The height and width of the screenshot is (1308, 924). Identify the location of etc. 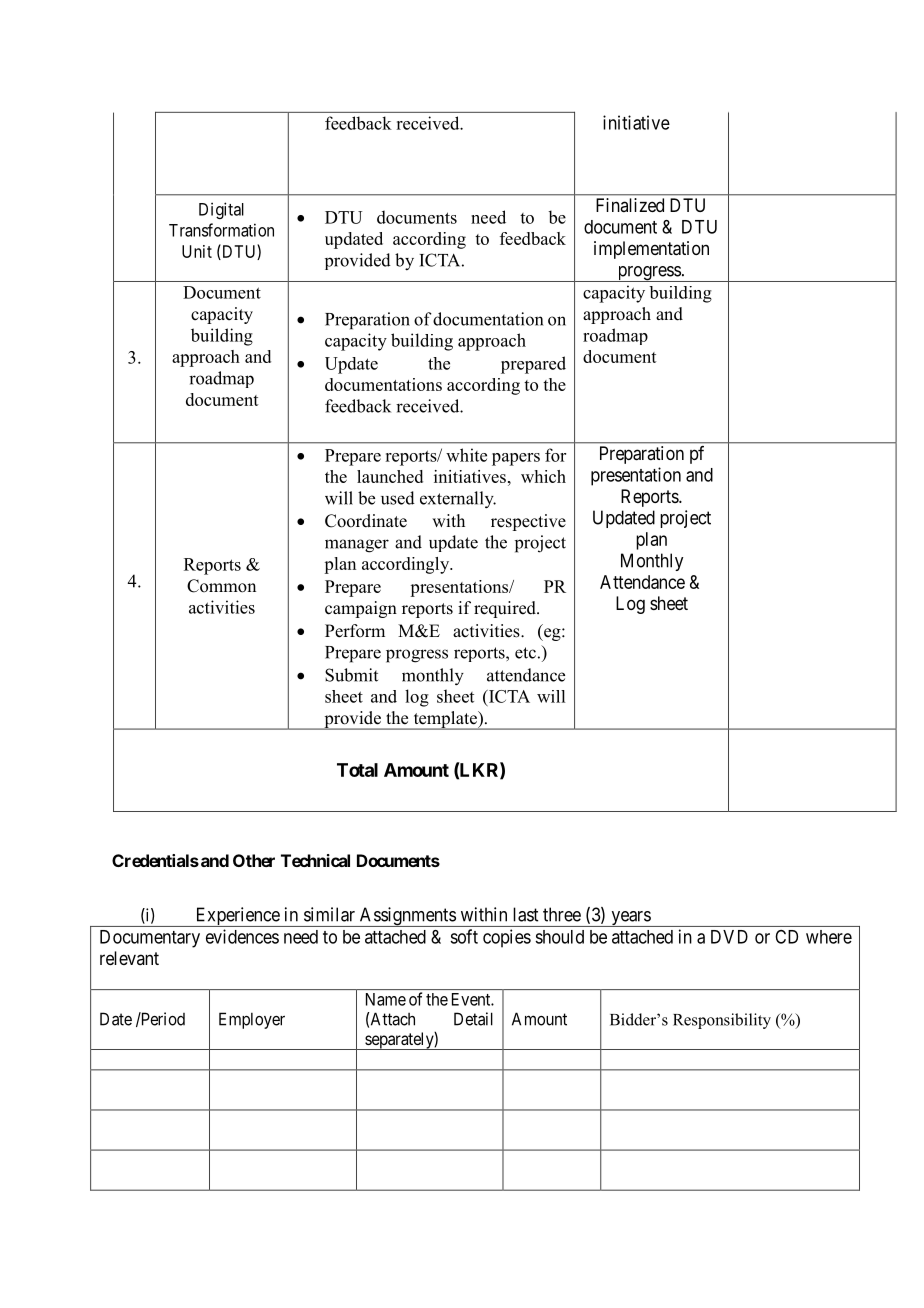
(525, 653).
